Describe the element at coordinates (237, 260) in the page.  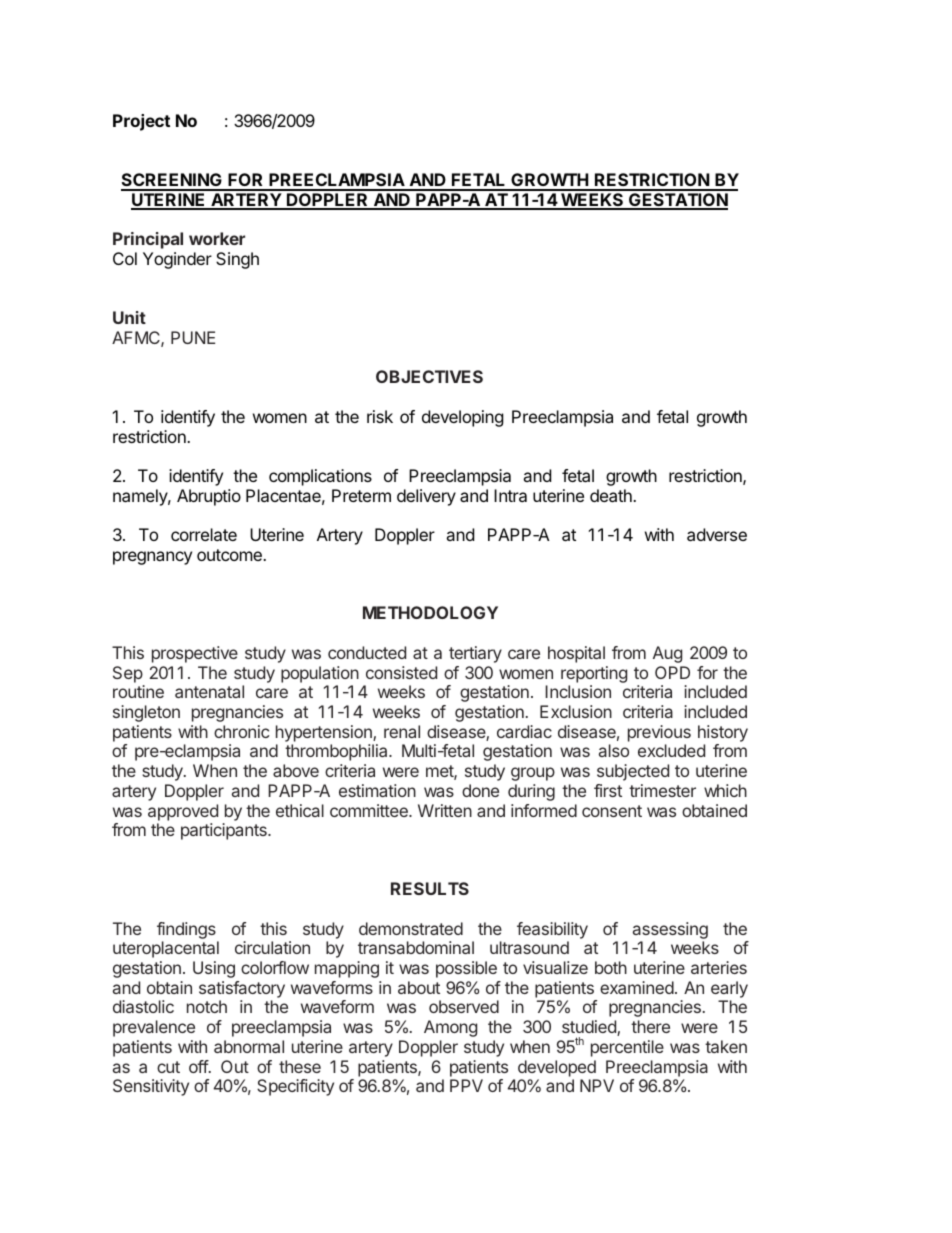
I see `Singh` at that location.
